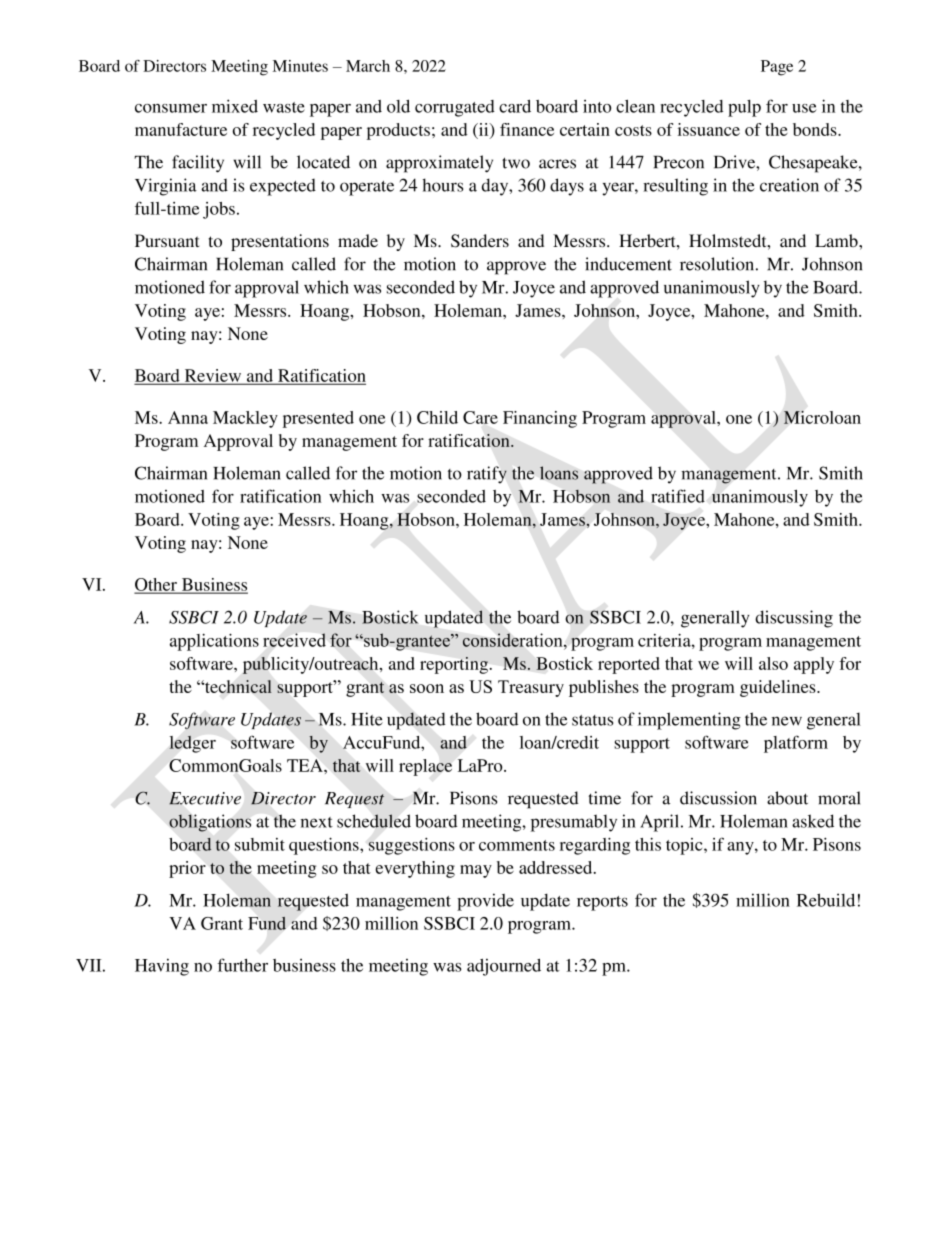 The height and width of the image is (1233, 952). What do you see at coordinates (192, 744) in the image?
I see `ledger` at bounding box center [192, 744].
